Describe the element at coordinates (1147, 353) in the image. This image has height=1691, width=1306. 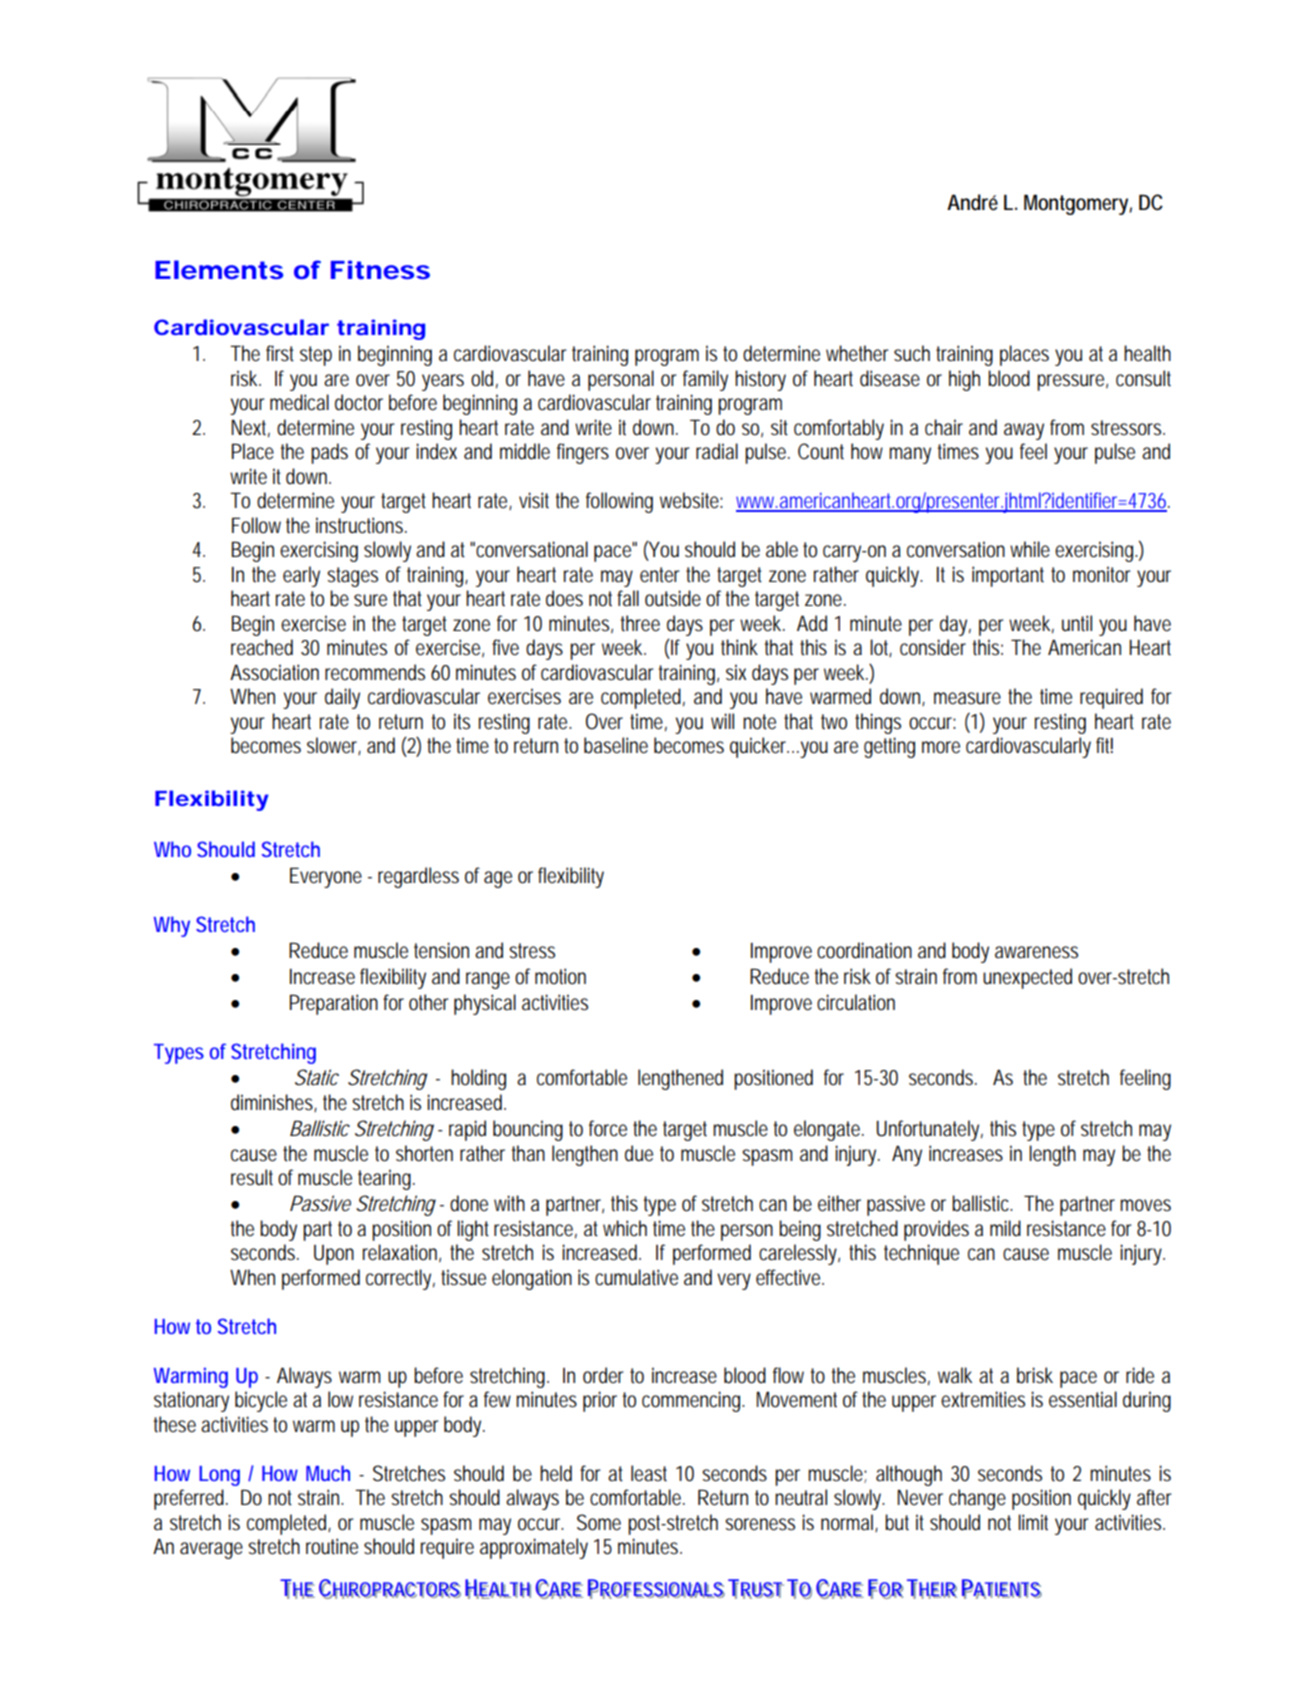
I see `health` at that location.
